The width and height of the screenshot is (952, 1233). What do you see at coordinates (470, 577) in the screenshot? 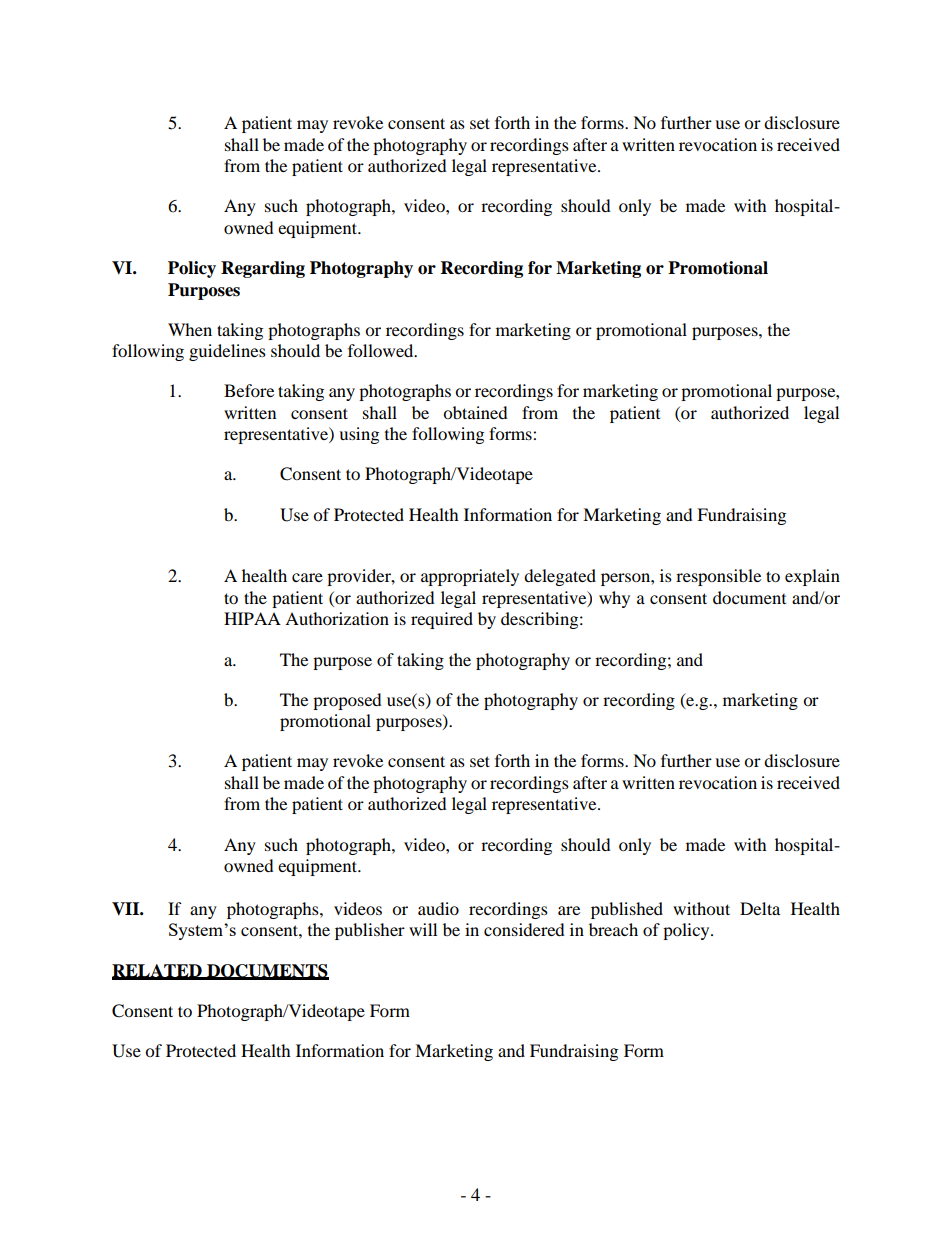
I see `appropriately` at bounding box center [470, 577].
